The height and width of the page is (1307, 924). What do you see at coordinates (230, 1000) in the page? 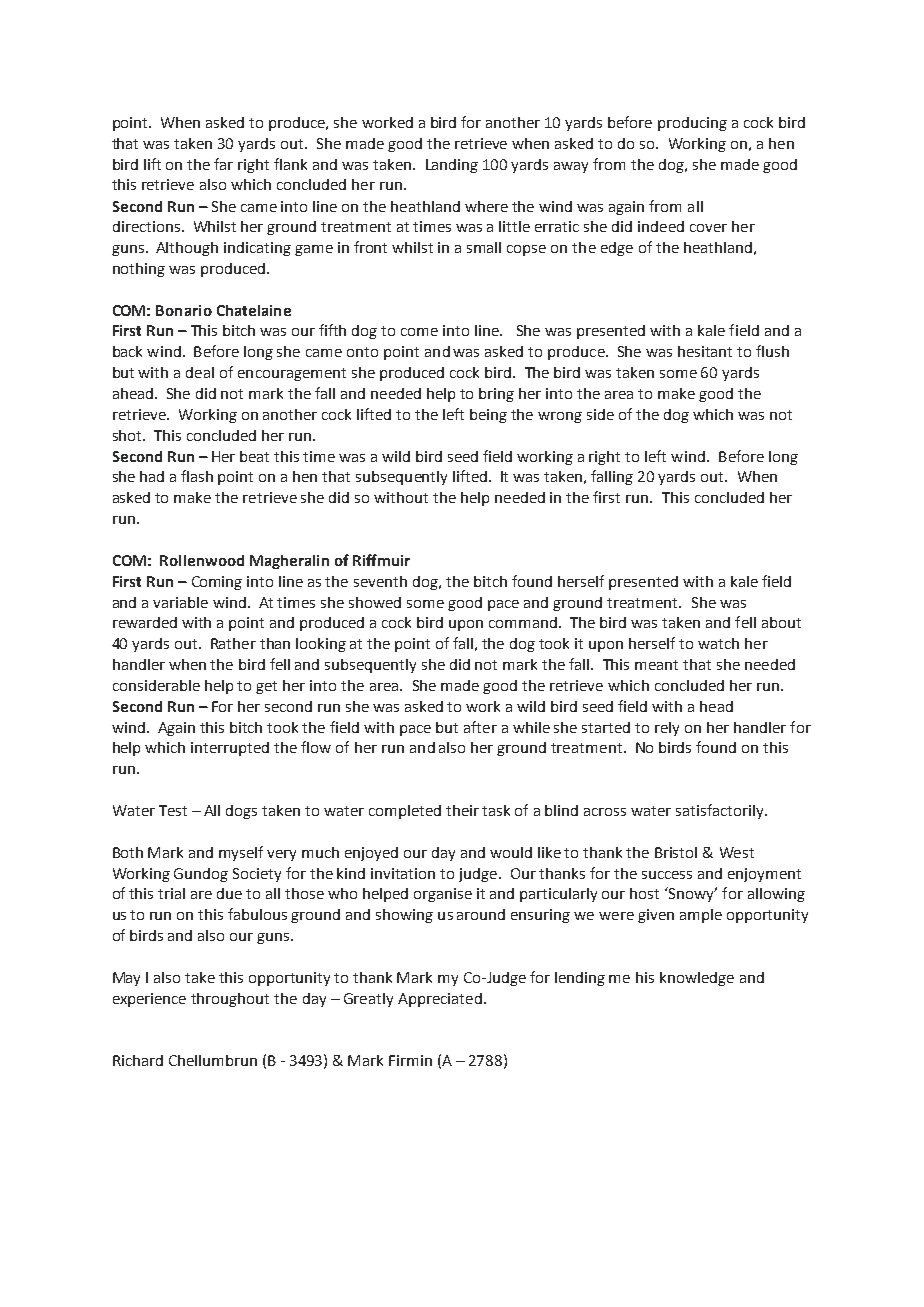
I see `throughout` at bounding box center [230, 1000].
